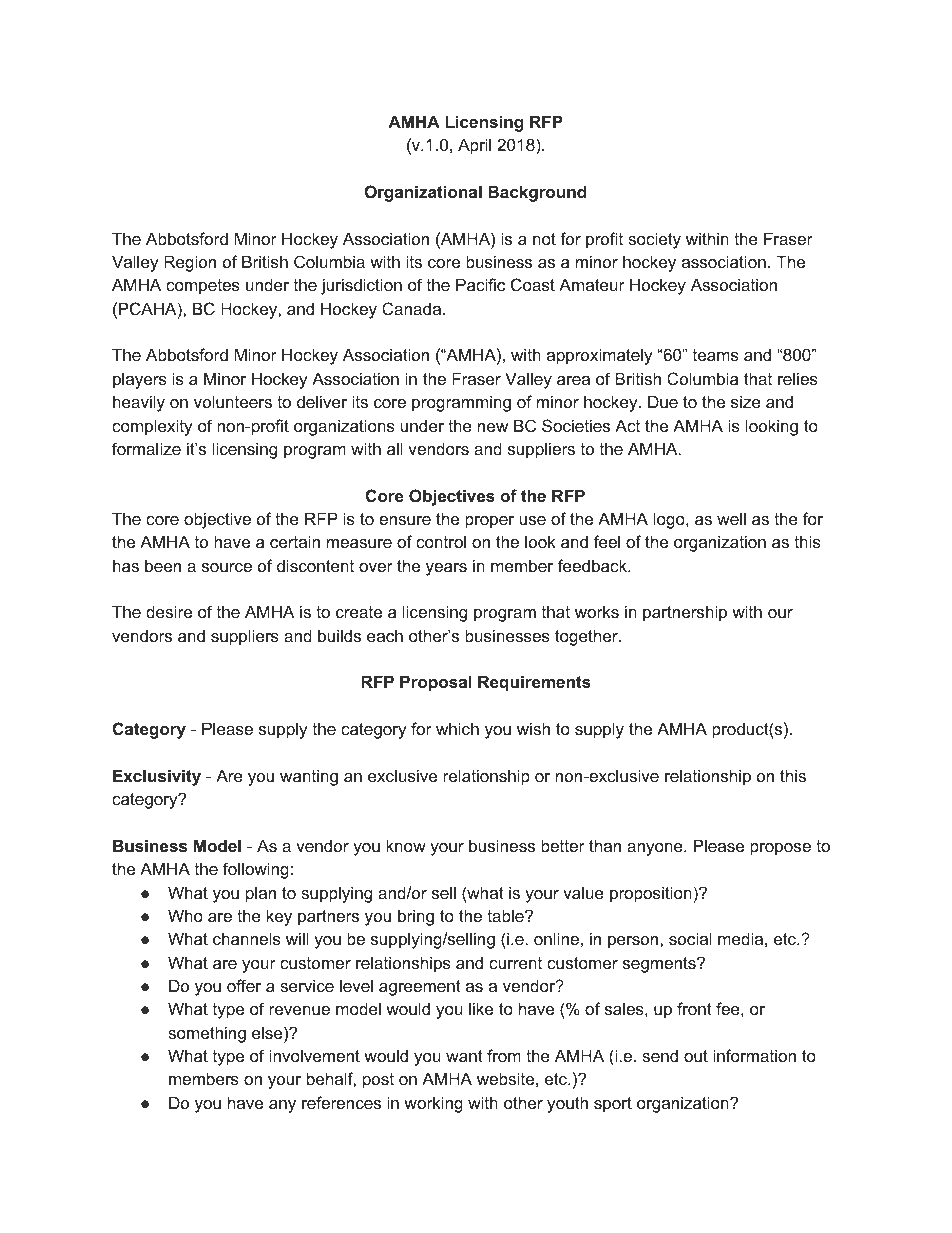 This document has height=1233, width=952. Describe the element at coordinates (190, 263) in the document. I see `Region` at that location.
